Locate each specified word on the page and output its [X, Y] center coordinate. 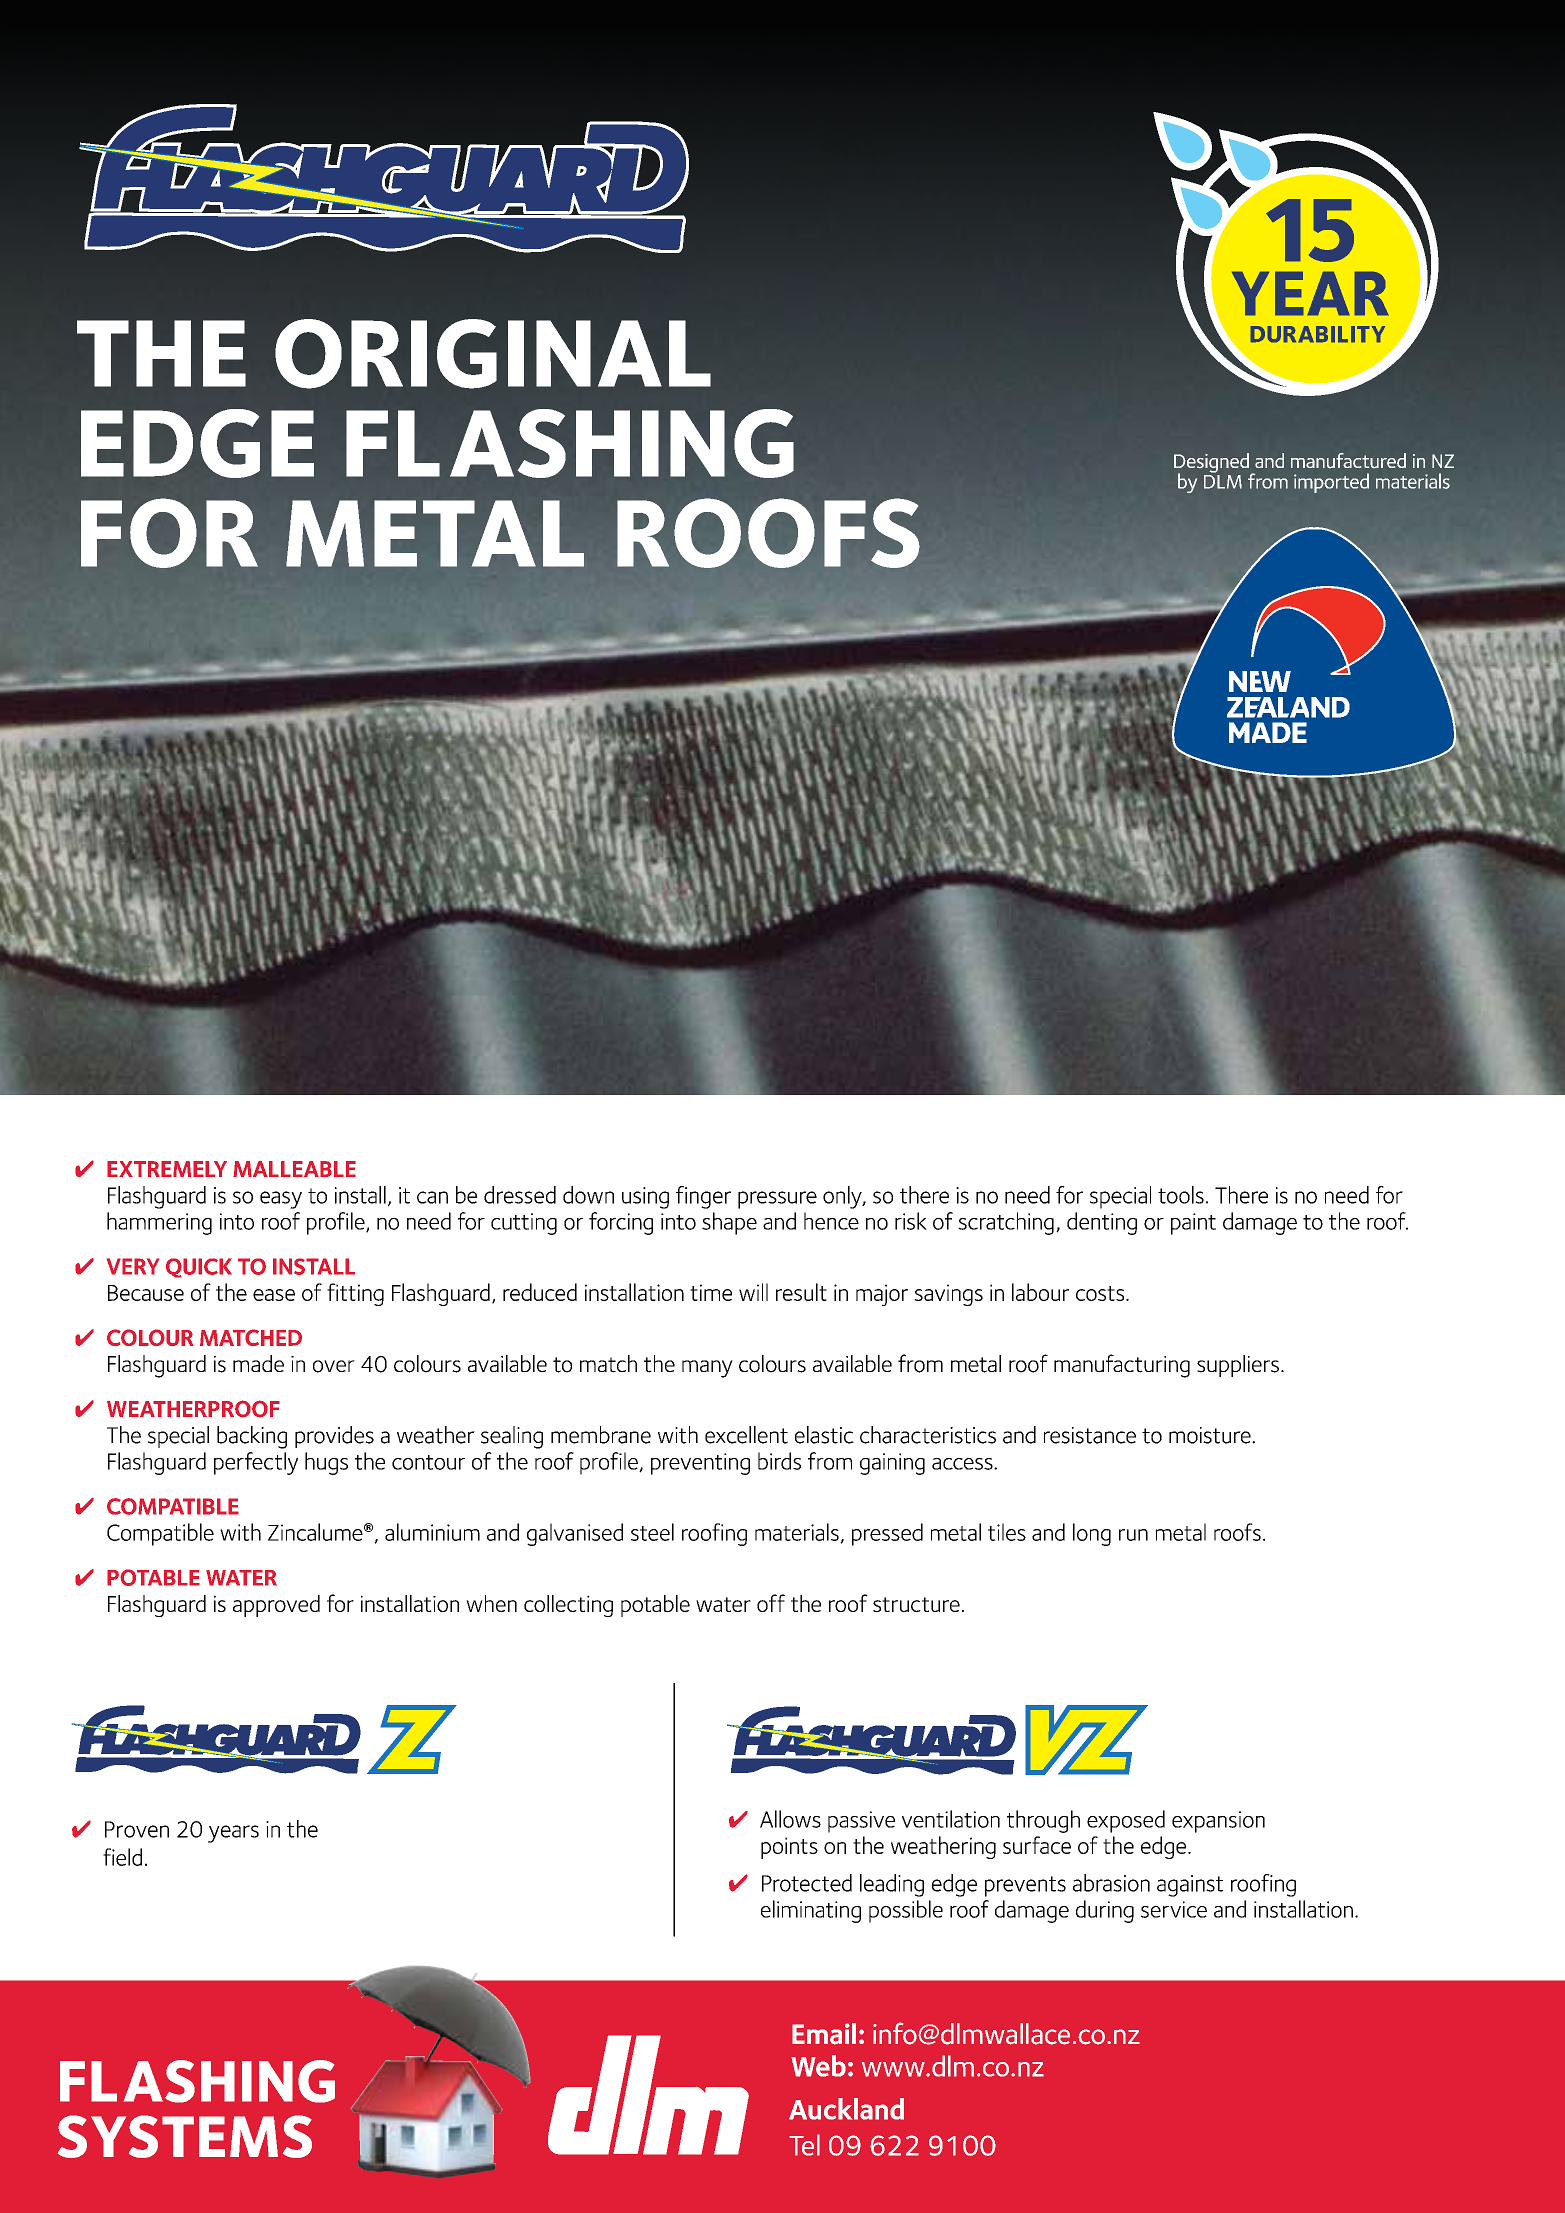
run [1133, 1535]
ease [274, 1295]
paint [1193, 1224]
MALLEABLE [294, 1169]
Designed [1211, 464]
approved [276, 1606]
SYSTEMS [185, 2136]
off [771, 1603]
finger [703, 1197]
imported [1331, 483]
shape [729, 1223]
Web [818, 2066]
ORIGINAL [493, 354]
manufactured [1348, 460]
